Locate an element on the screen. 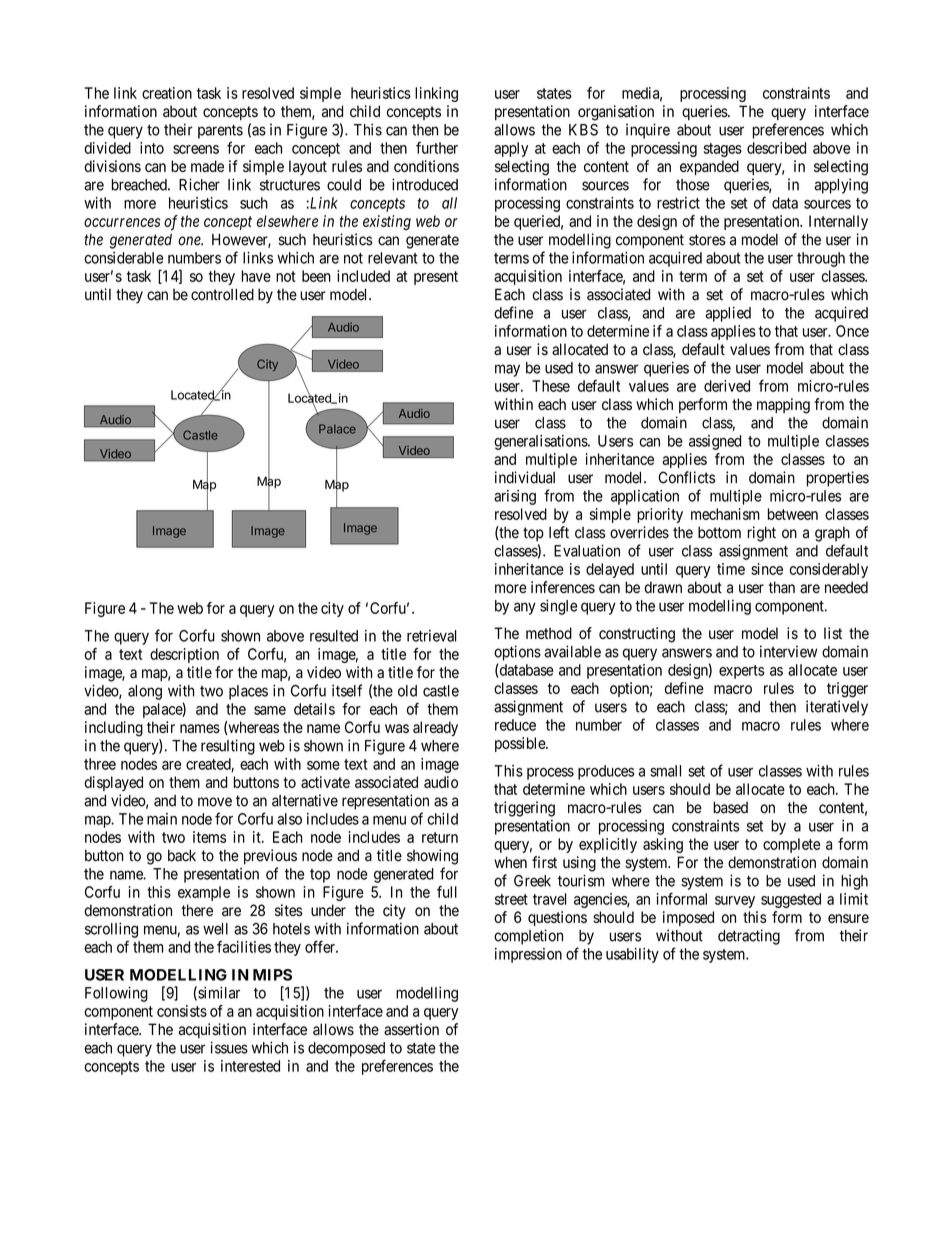  described is located at coordinates (776, 148).
